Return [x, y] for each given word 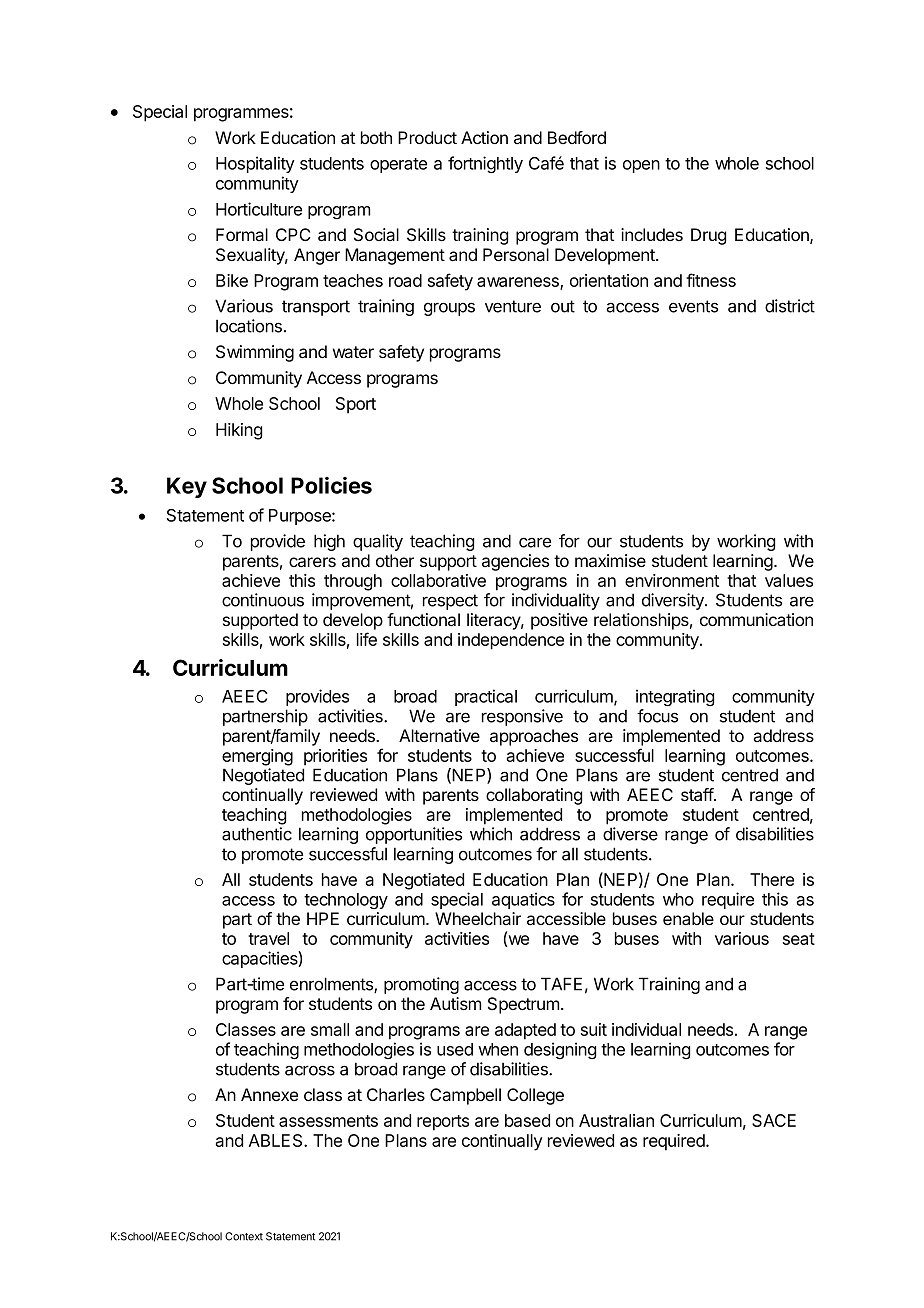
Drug [708, 236]
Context [244, 1236]
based [527, 1120]
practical [486, 697]
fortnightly [485, 164]
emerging [257, 757]
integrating [675, 697]
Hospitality [255, 164]
